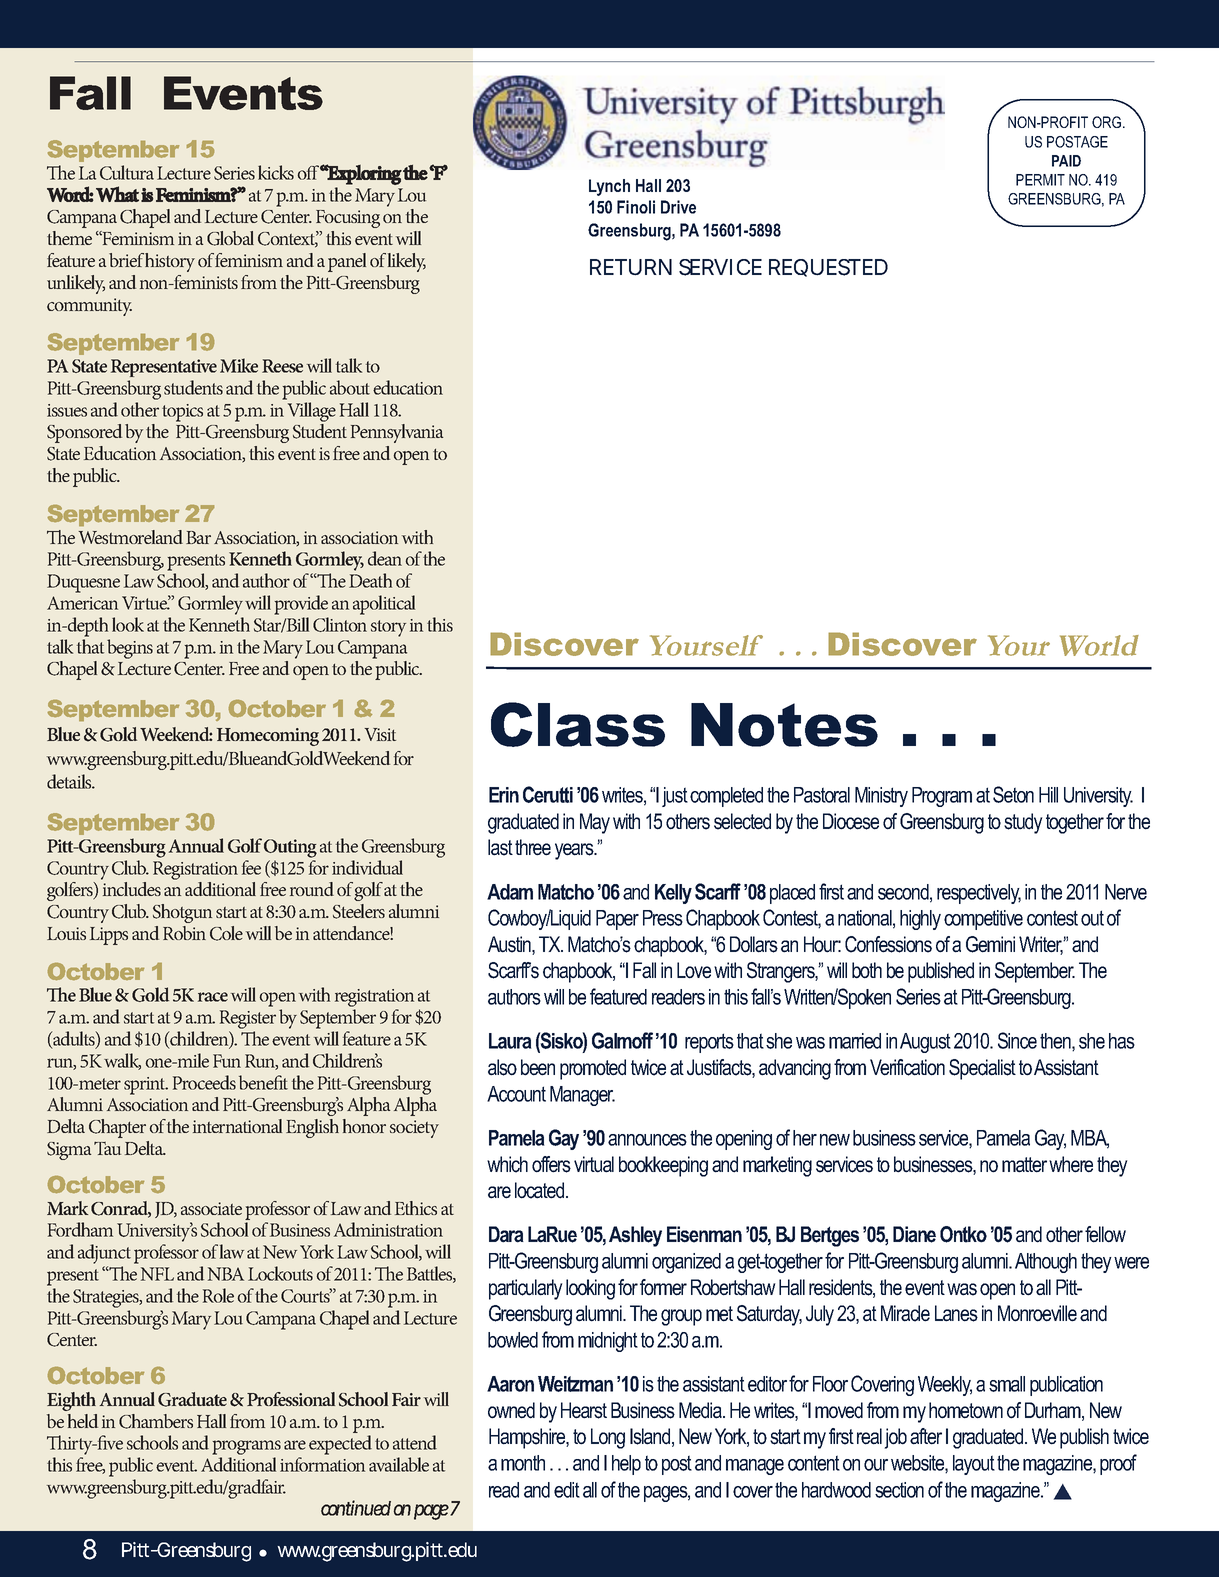  I want to click on Since, so click(1017, 1040).
